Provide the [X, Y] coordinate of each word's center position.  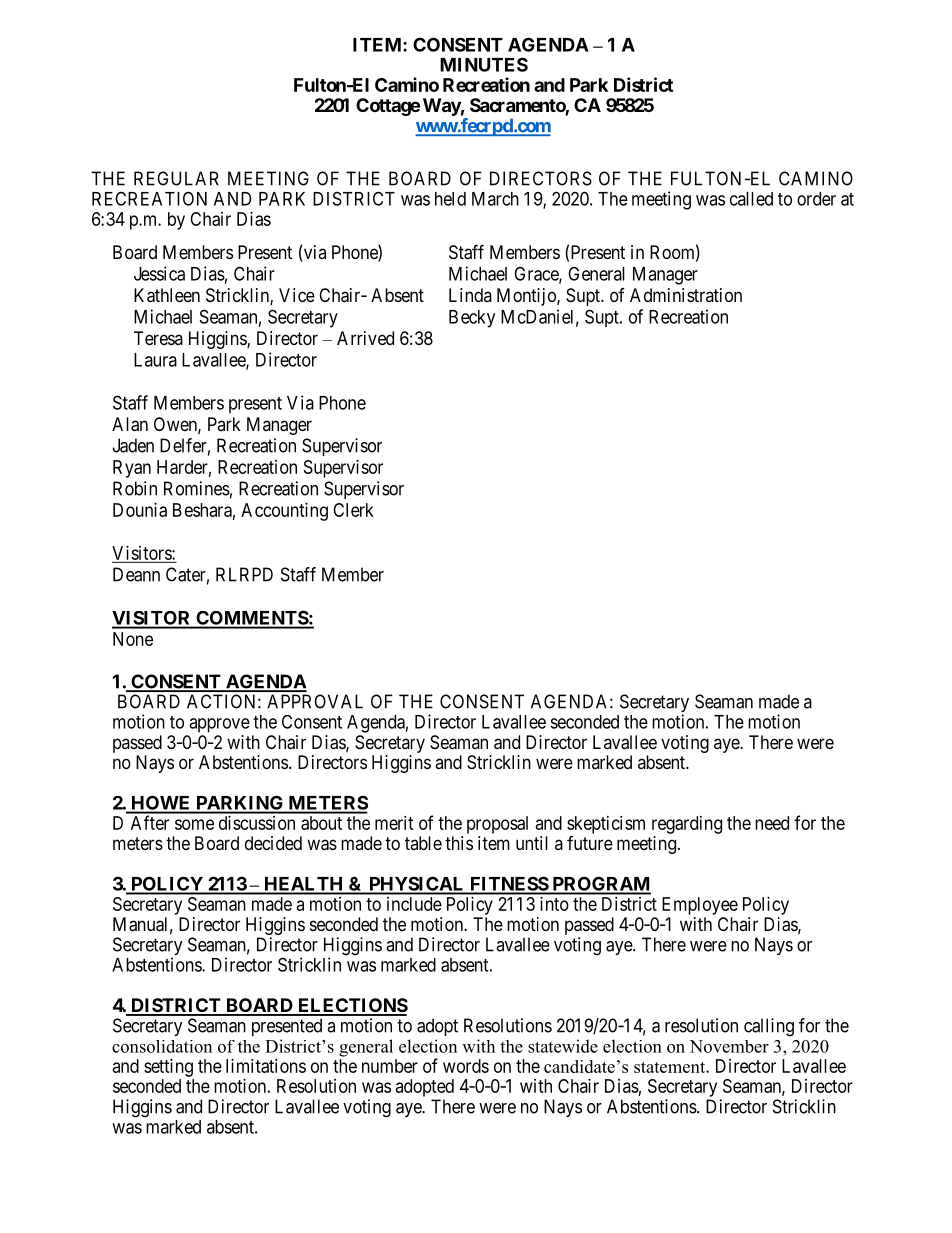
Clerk [353, 510]
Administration [686, 295]
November [729, 1046]
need [772, 823]
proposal [497, 825]
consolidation [162, 1046]
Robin [135, 488]
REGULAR [176, 178]
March [495, 199]
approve [219, 725]
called [751, 199]
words [466, 1066]
